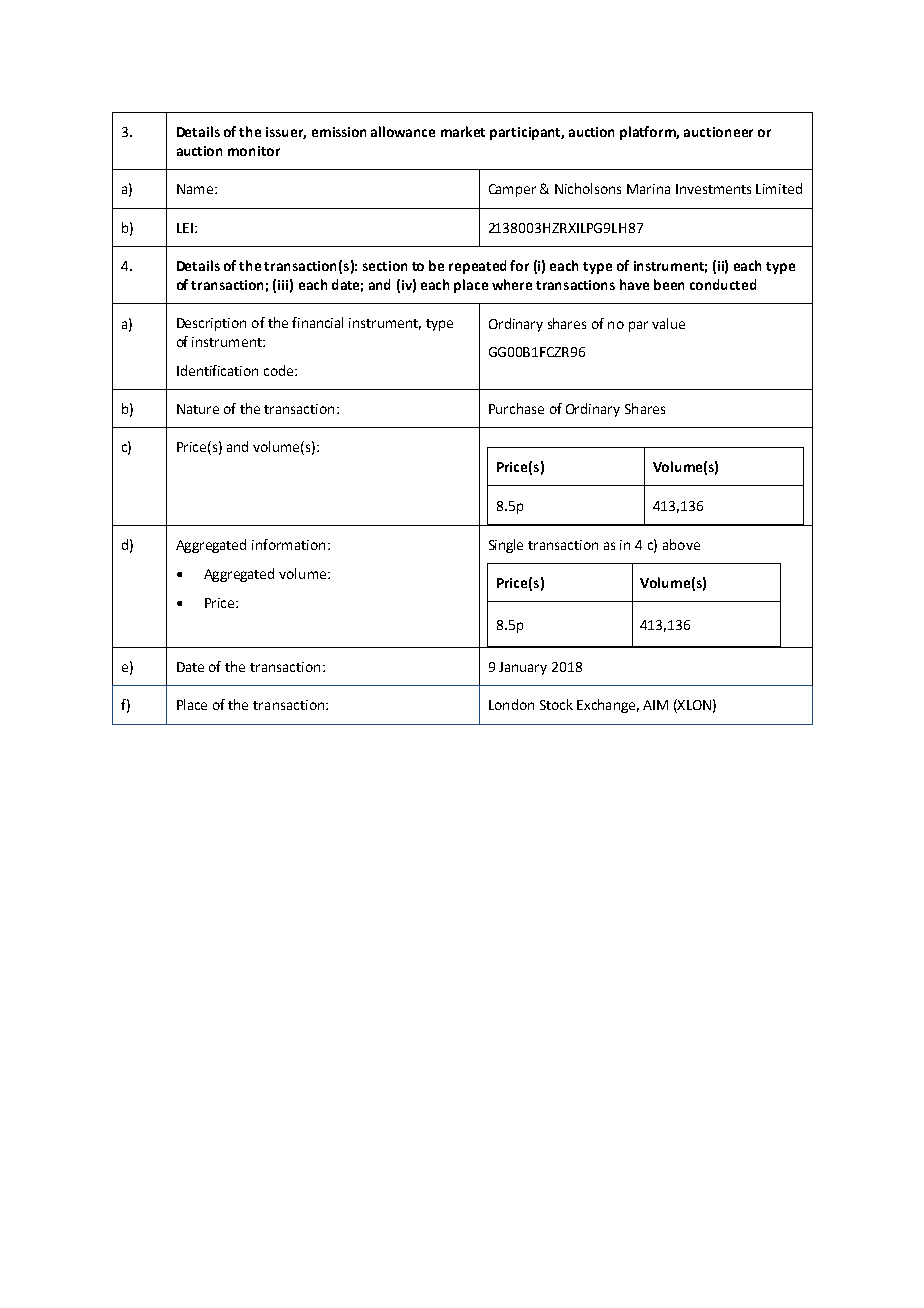  What do you see at coordinates (713, 189) in the screenshot?
I see `Investments` at bounding box center [713, 189].
